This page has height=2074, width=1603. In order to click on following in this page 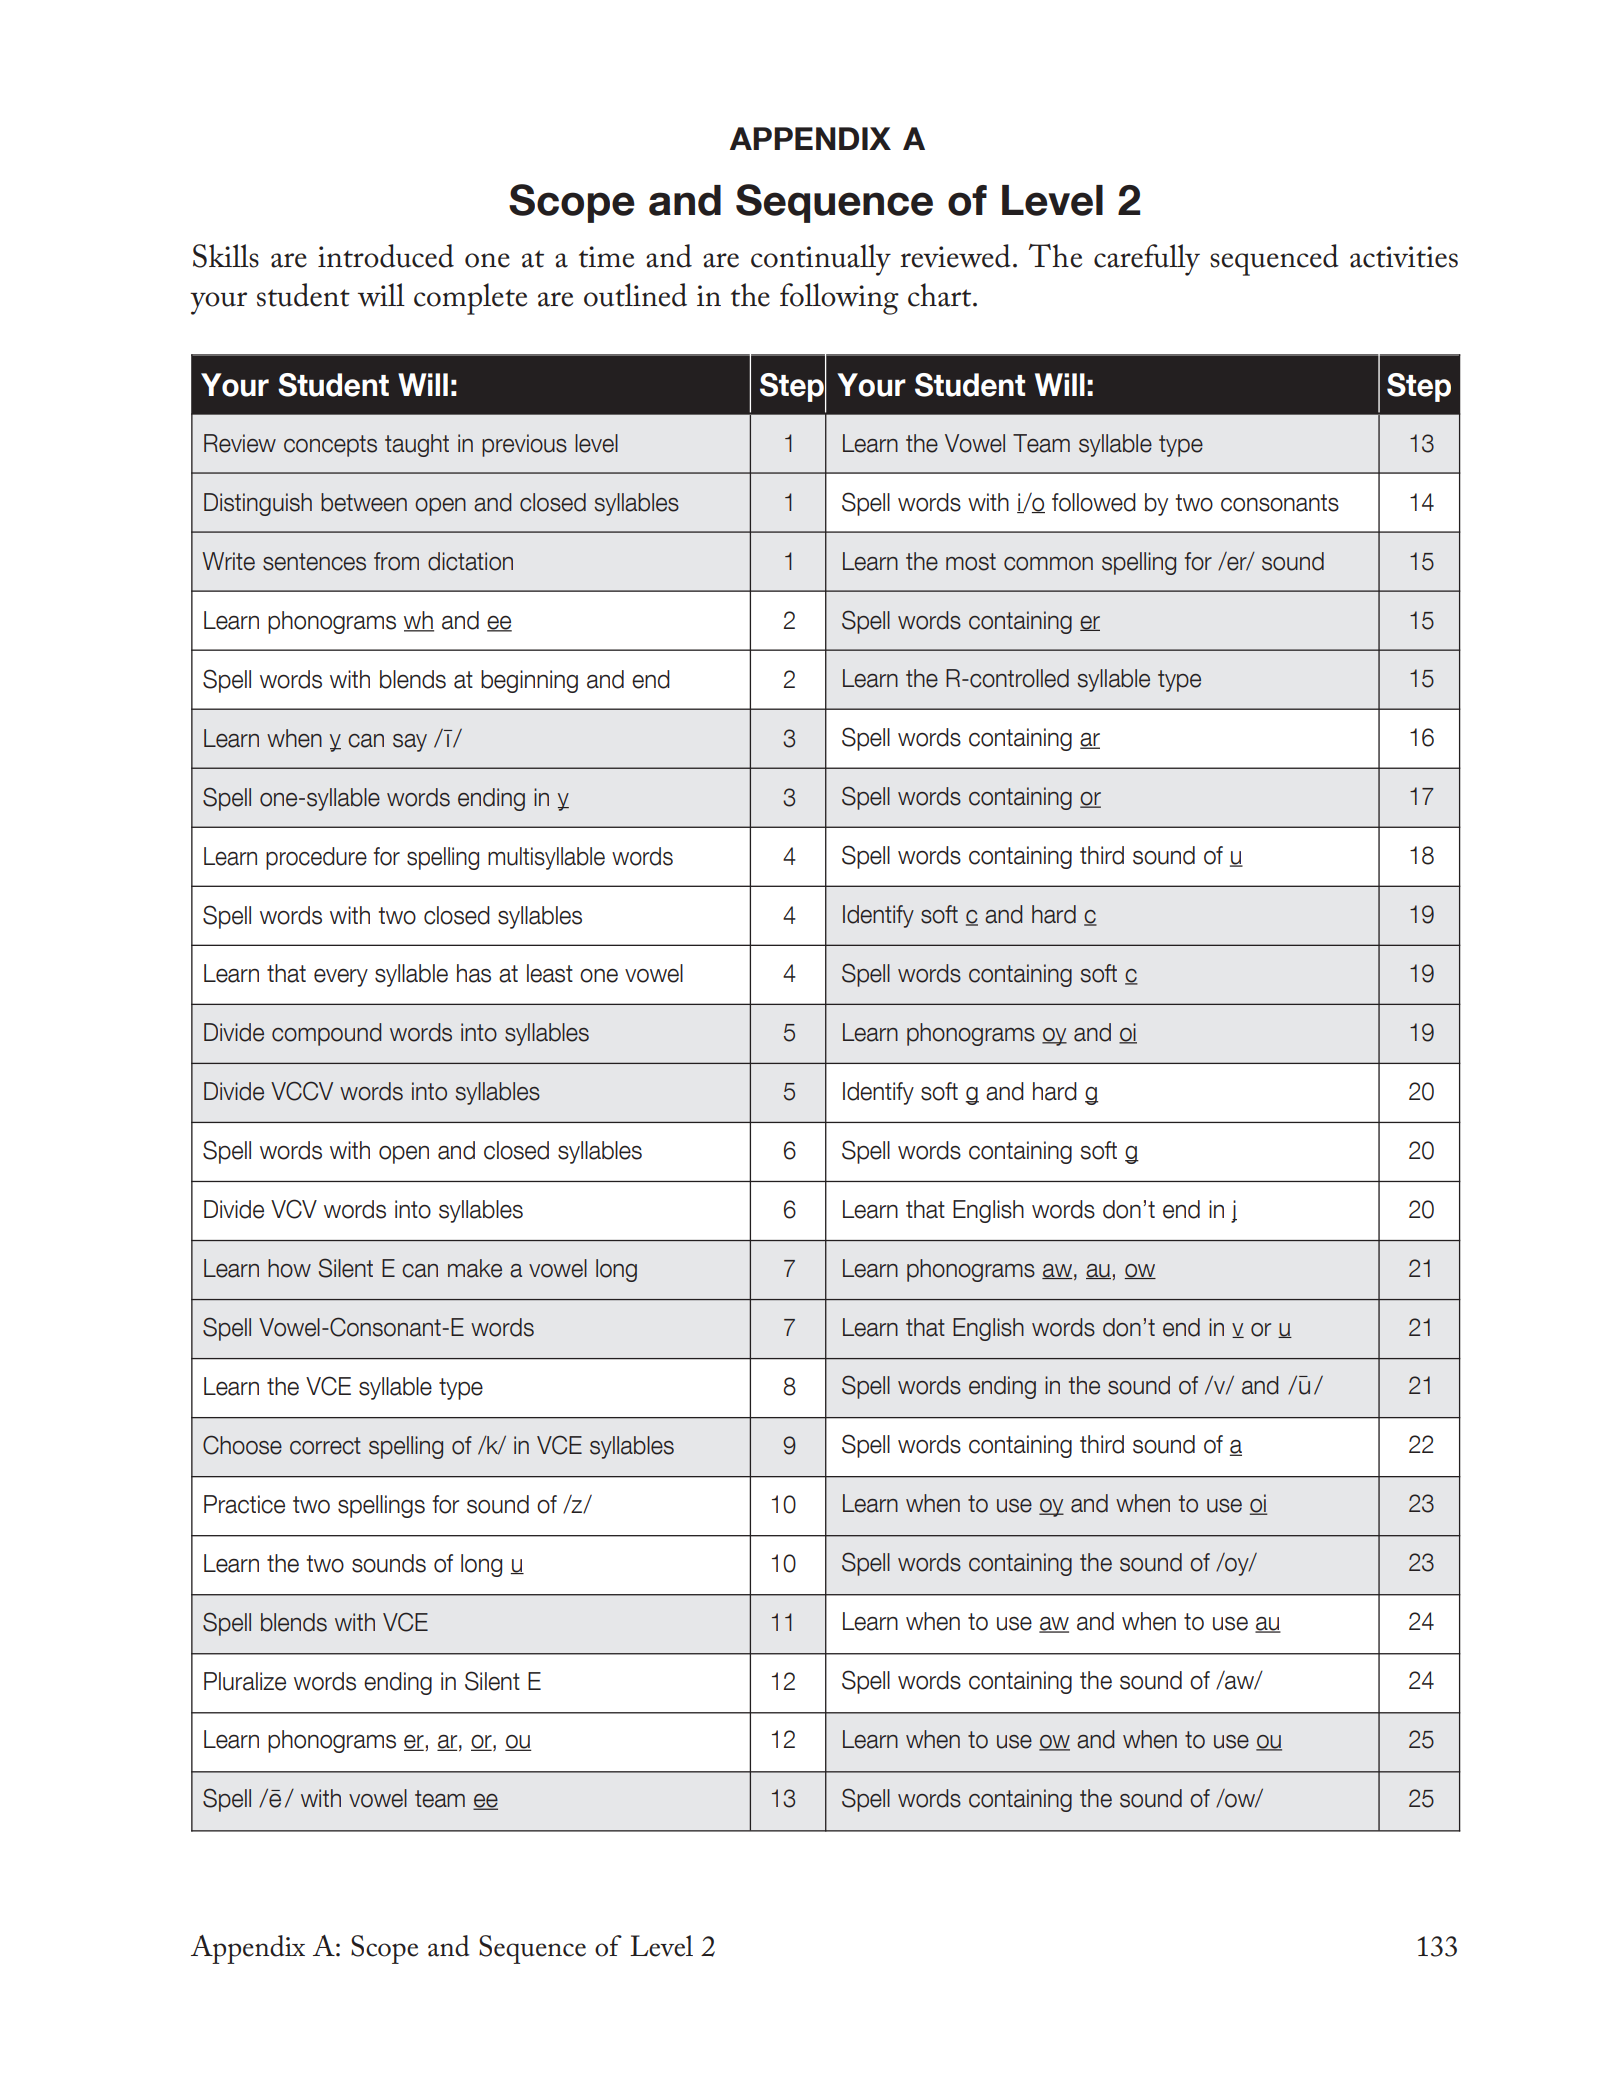, I will do `click(839, 299)`.
